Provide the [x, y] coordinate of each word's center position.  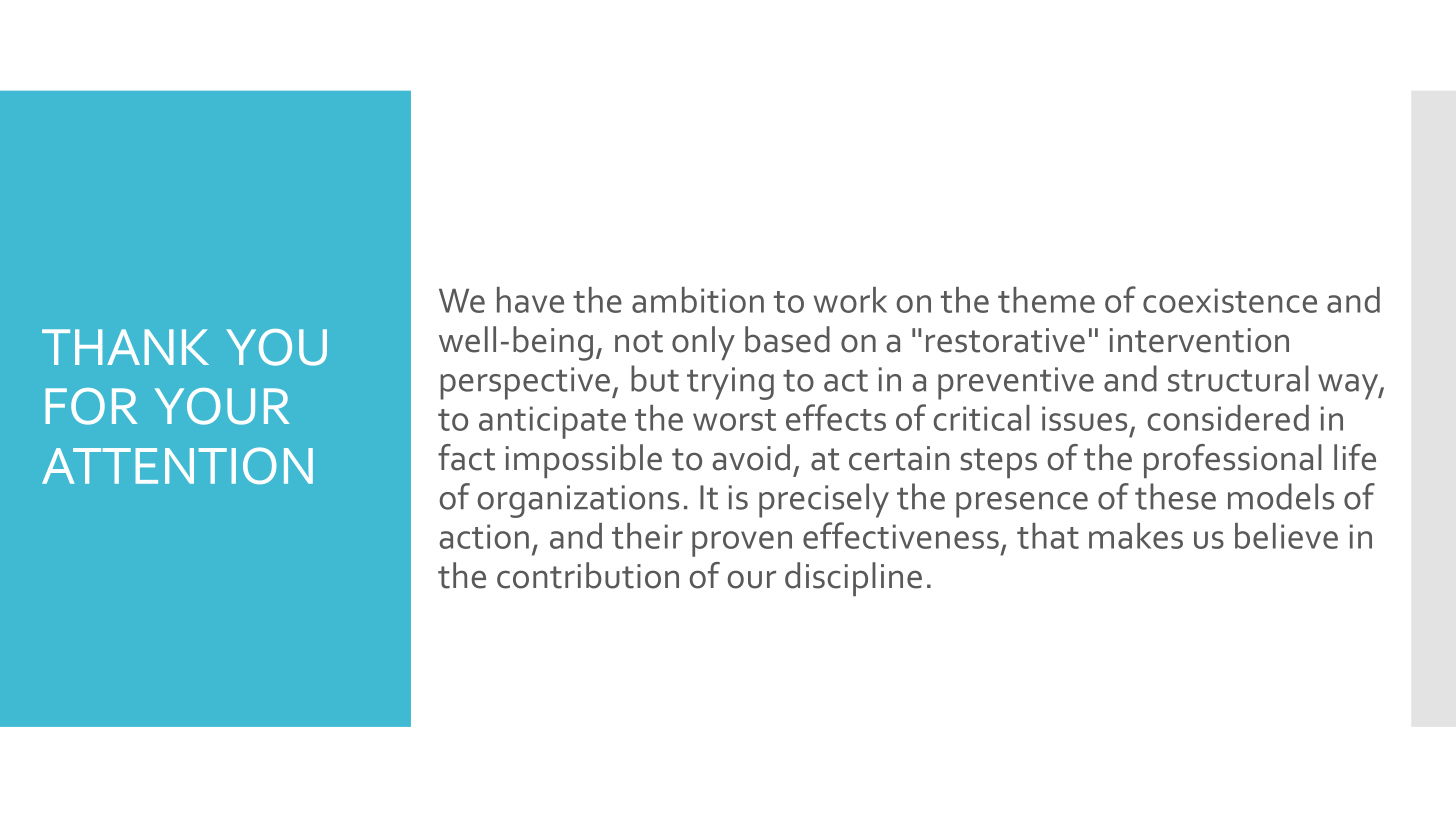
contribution [588, 575]
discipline [853, 579]
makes [1136, 536]
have [530, 300]
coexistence [1230, 300]
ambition [698, 300]
